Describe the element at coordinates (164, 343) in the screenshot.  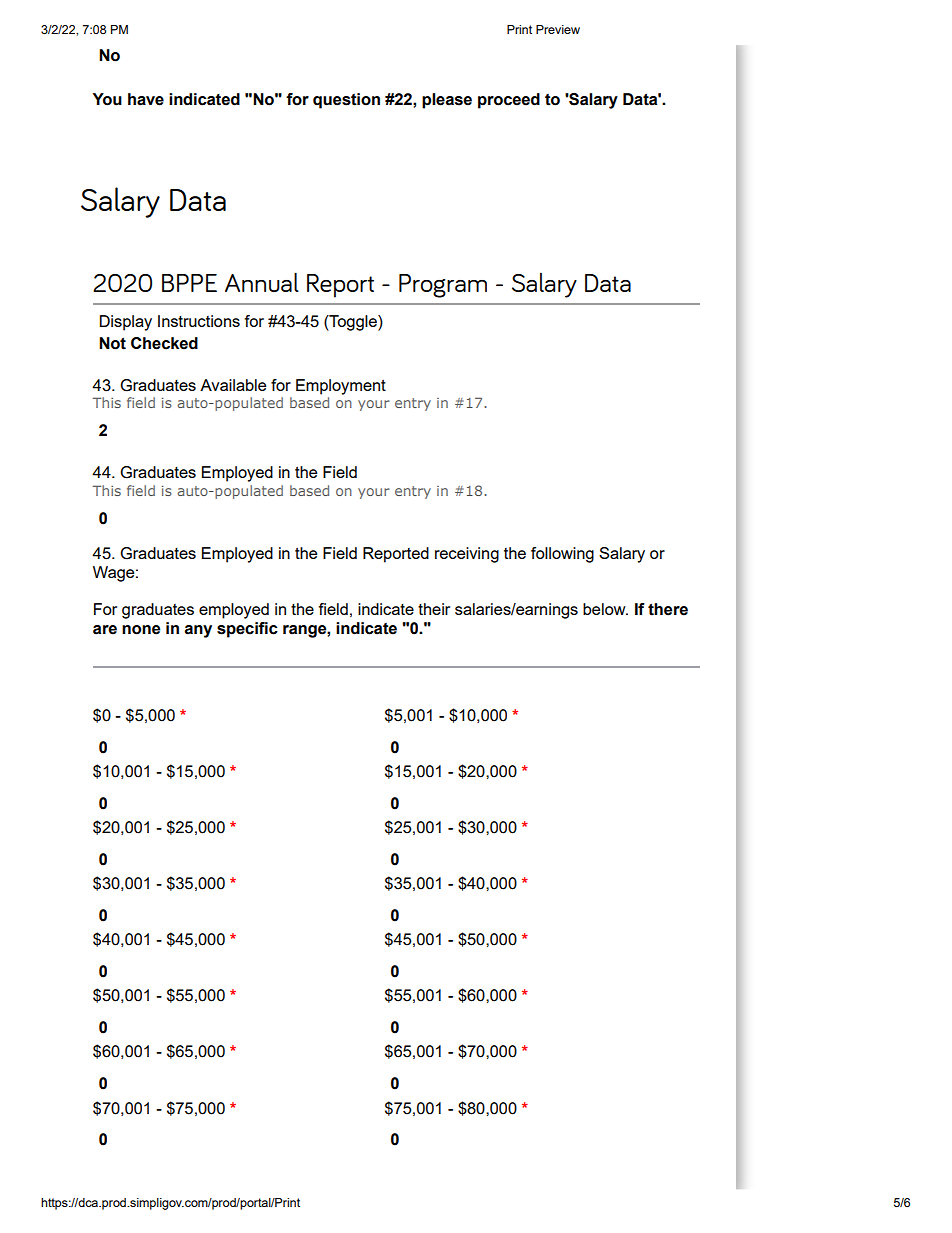
I see `Checked` at that location.
